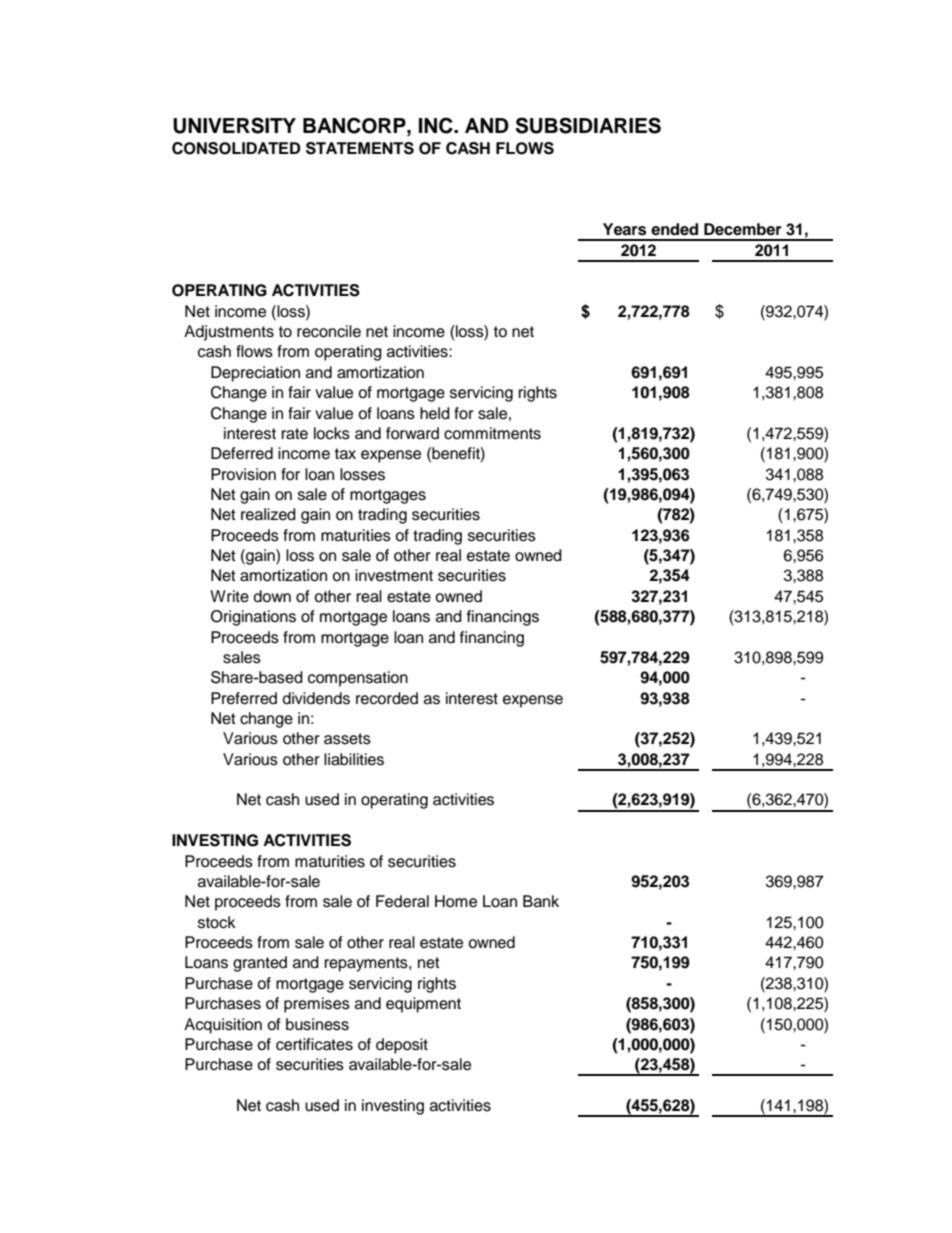 The width and height of the screenshot is (952, 1233). What do you see at coordinates (674, 229) in the screenshot?
I see `ended` at bounding box center [674, 229].
